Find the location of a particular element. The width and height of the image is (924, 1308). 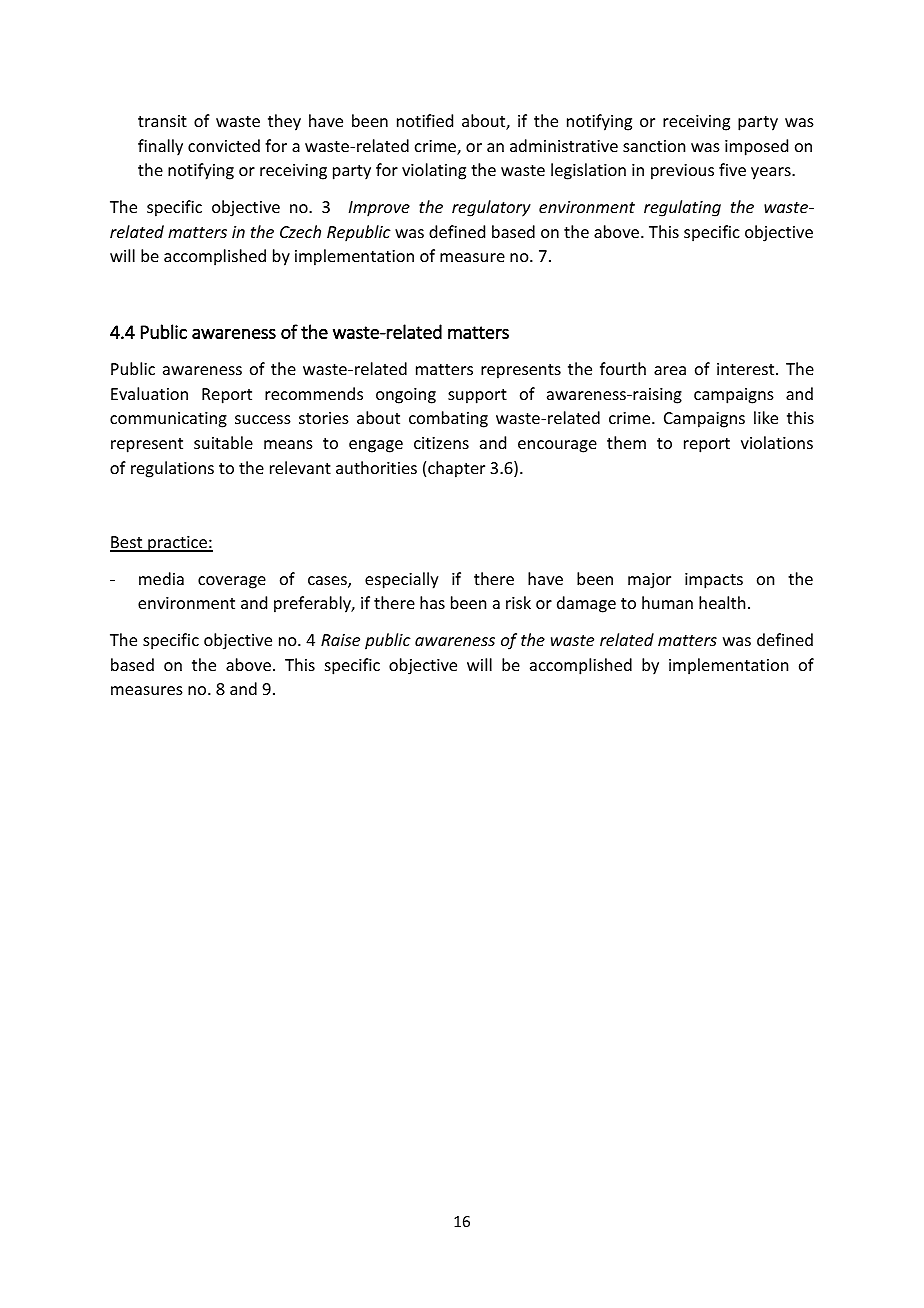

regulations is located at coordinates (172, 469).
